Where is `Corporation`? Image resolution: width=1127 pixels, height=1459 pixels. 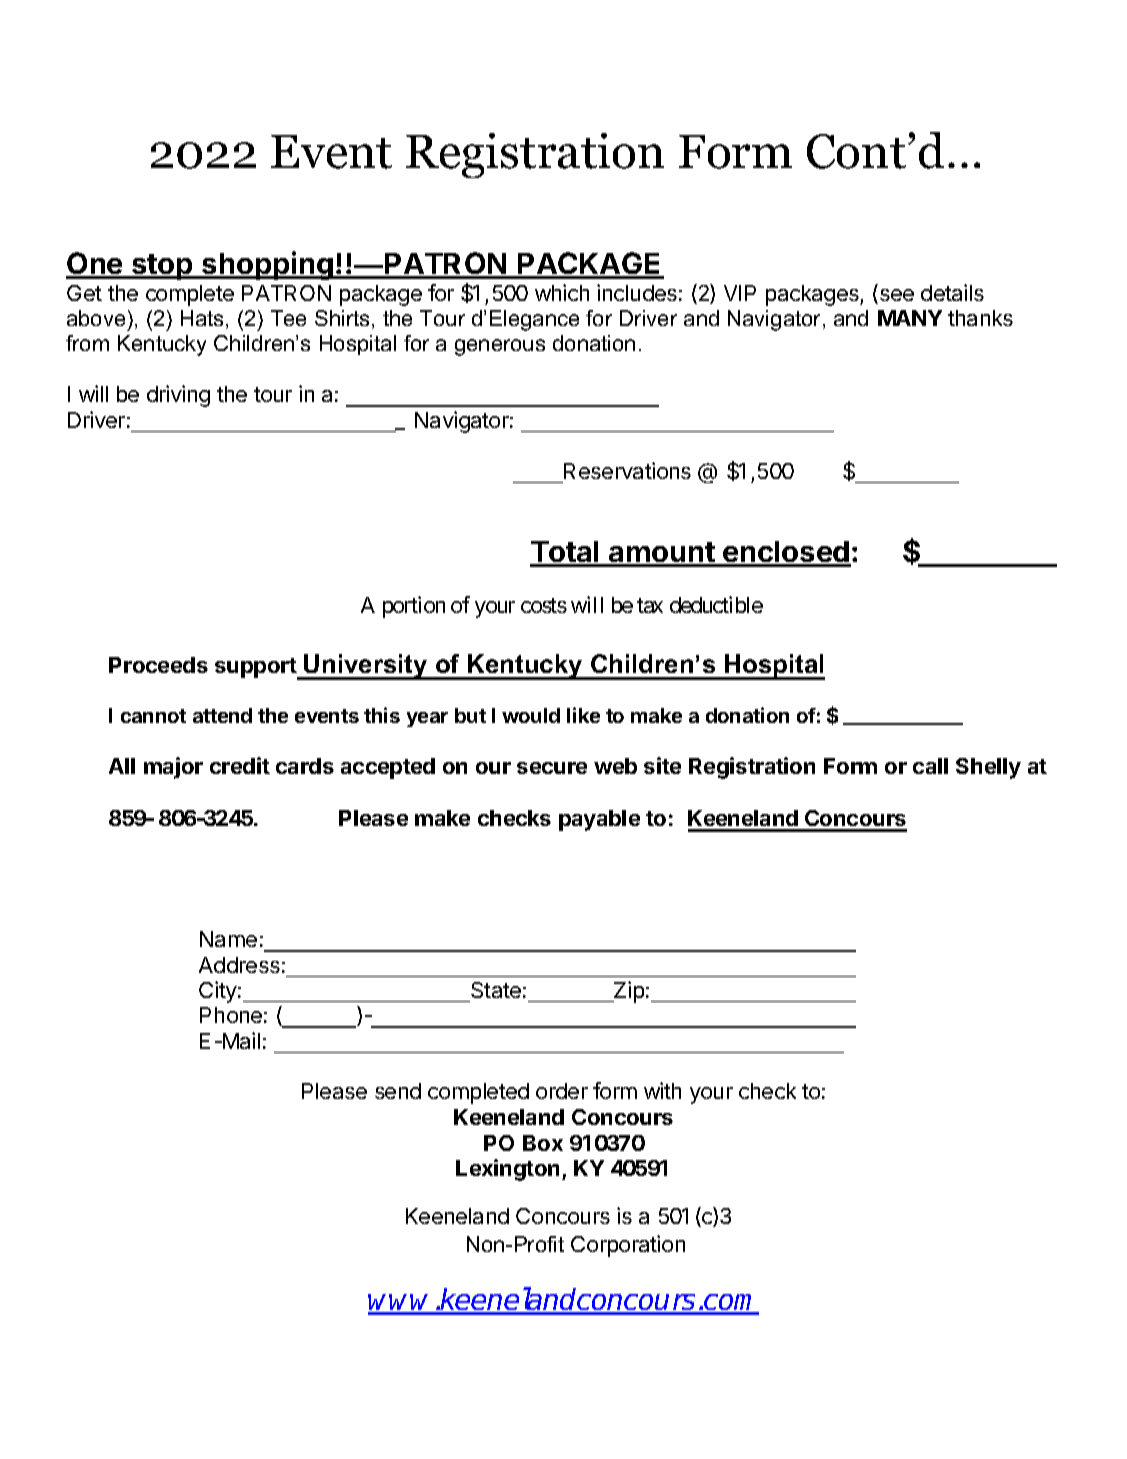
Corporation is located at coordinates (628, 1246).
